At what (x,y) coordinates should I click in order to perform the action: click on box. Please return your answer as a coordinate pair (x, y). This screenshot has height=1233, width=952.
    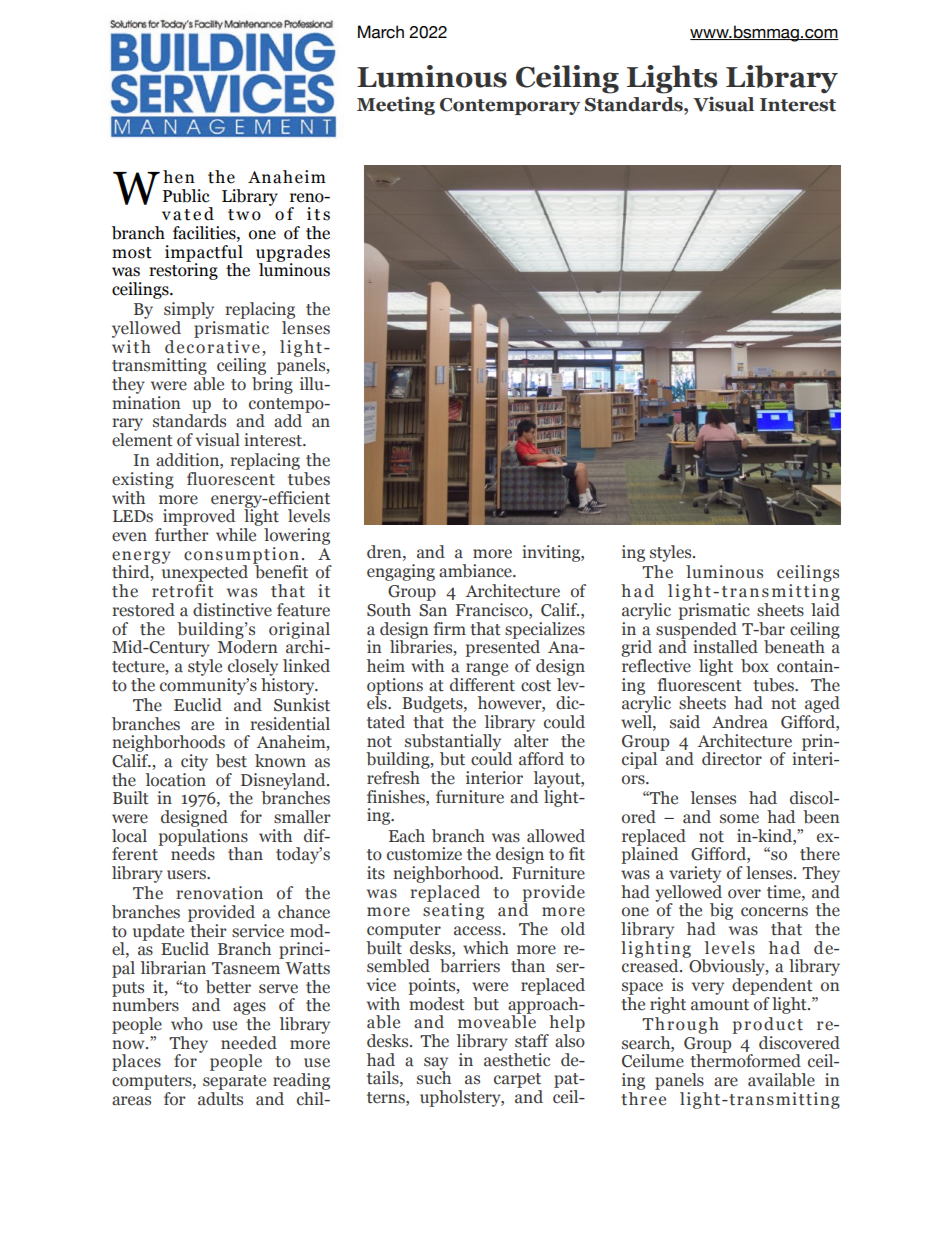
    Looking at the image, I should click on (755, 666).
